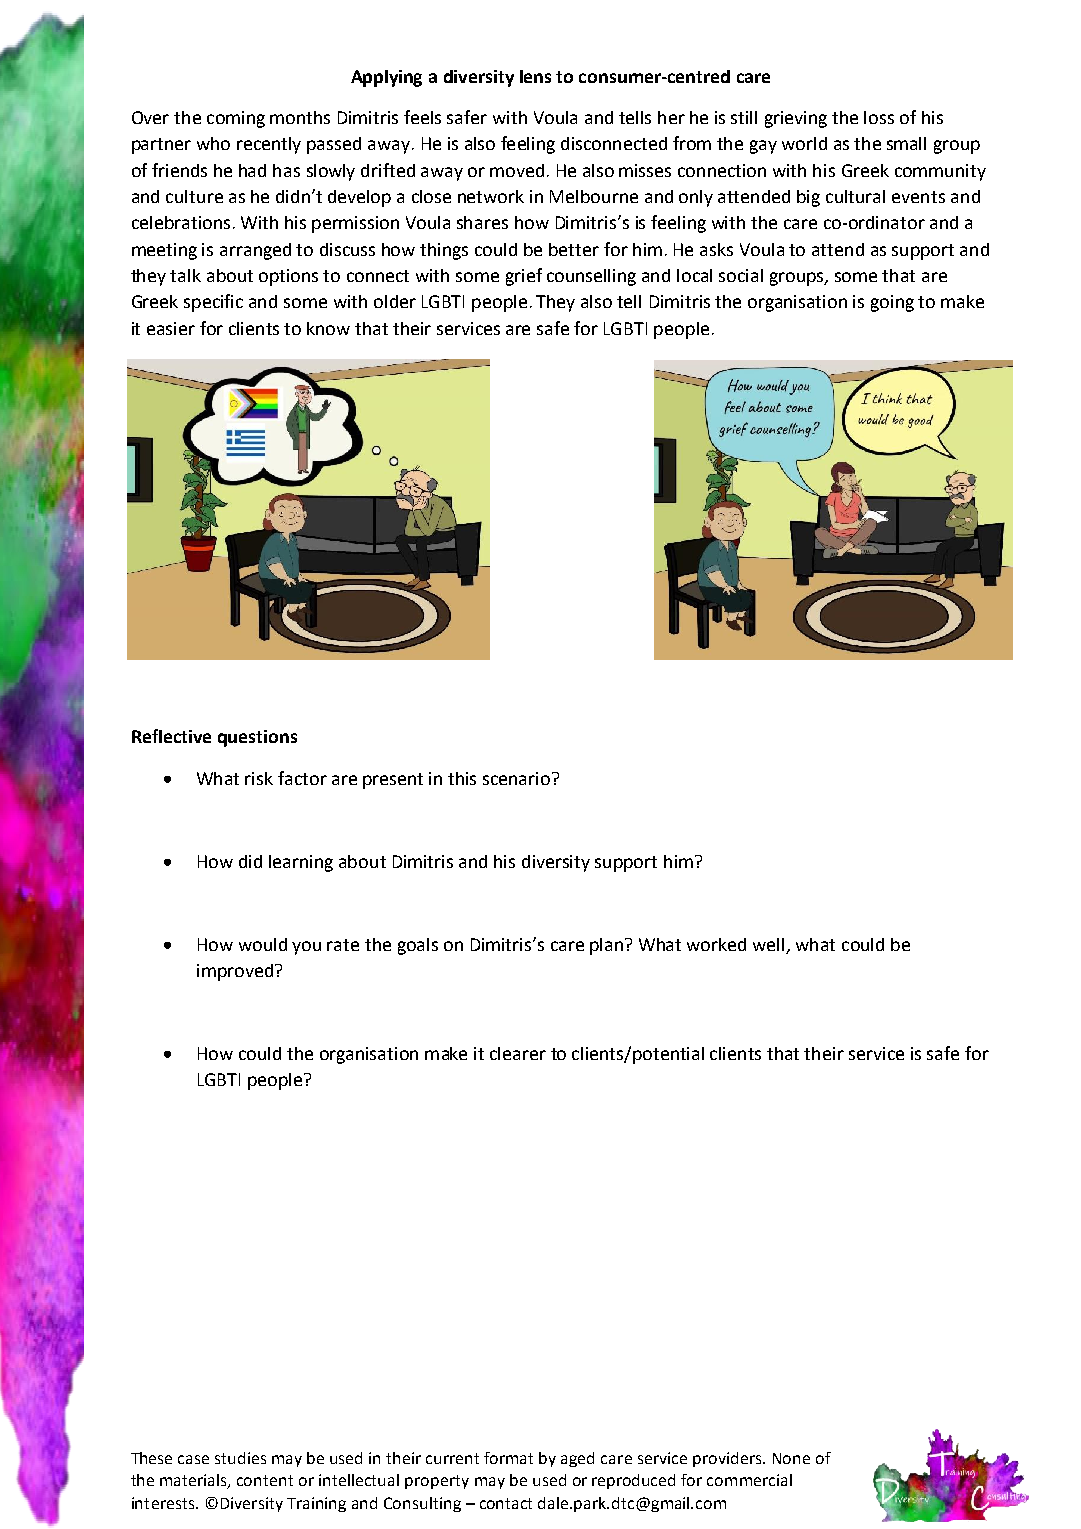 The image size is (1081, 1529). I want to click on lens, so click(535, 76).
